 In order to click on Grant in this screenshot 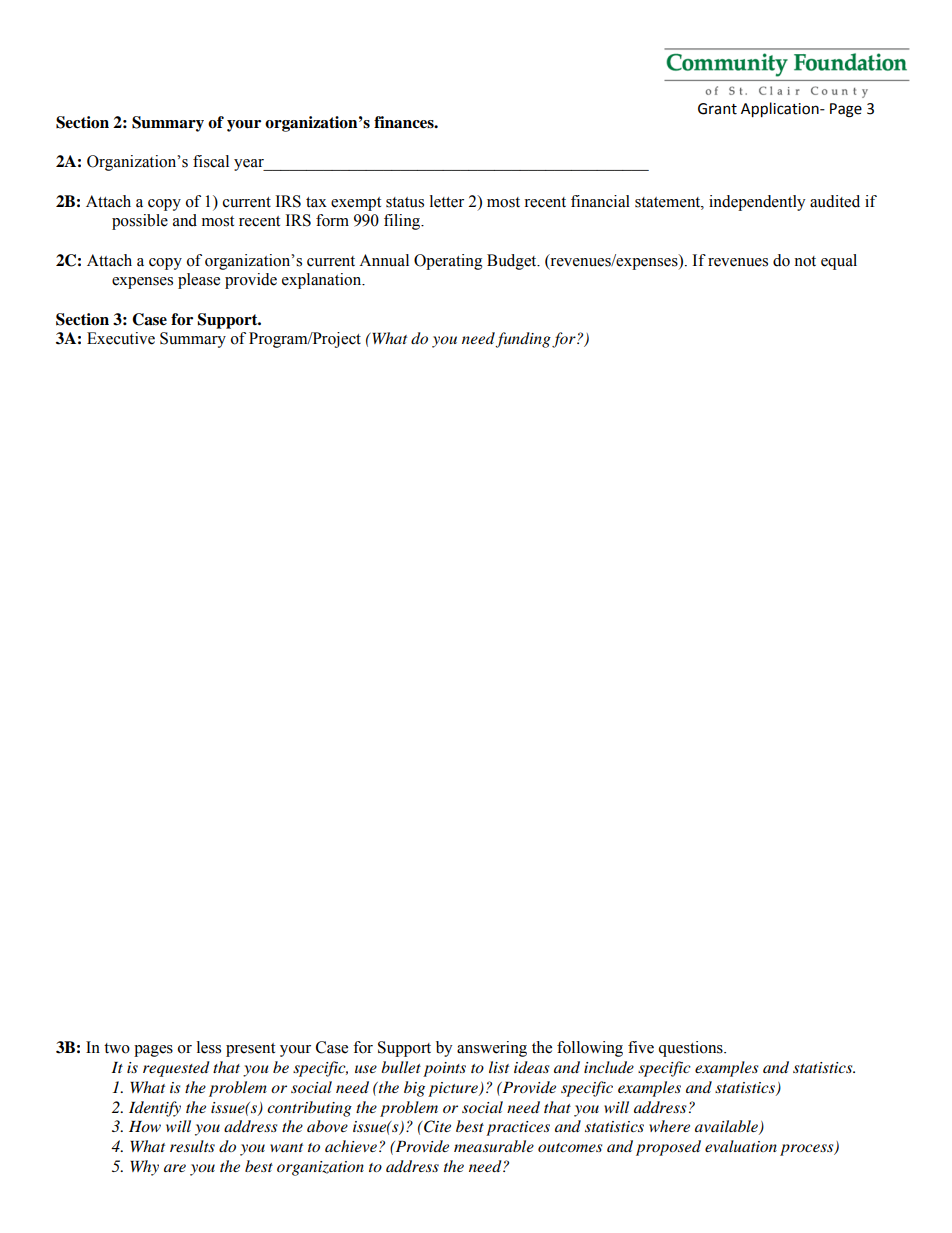, I will do `click(717, 109)`.
